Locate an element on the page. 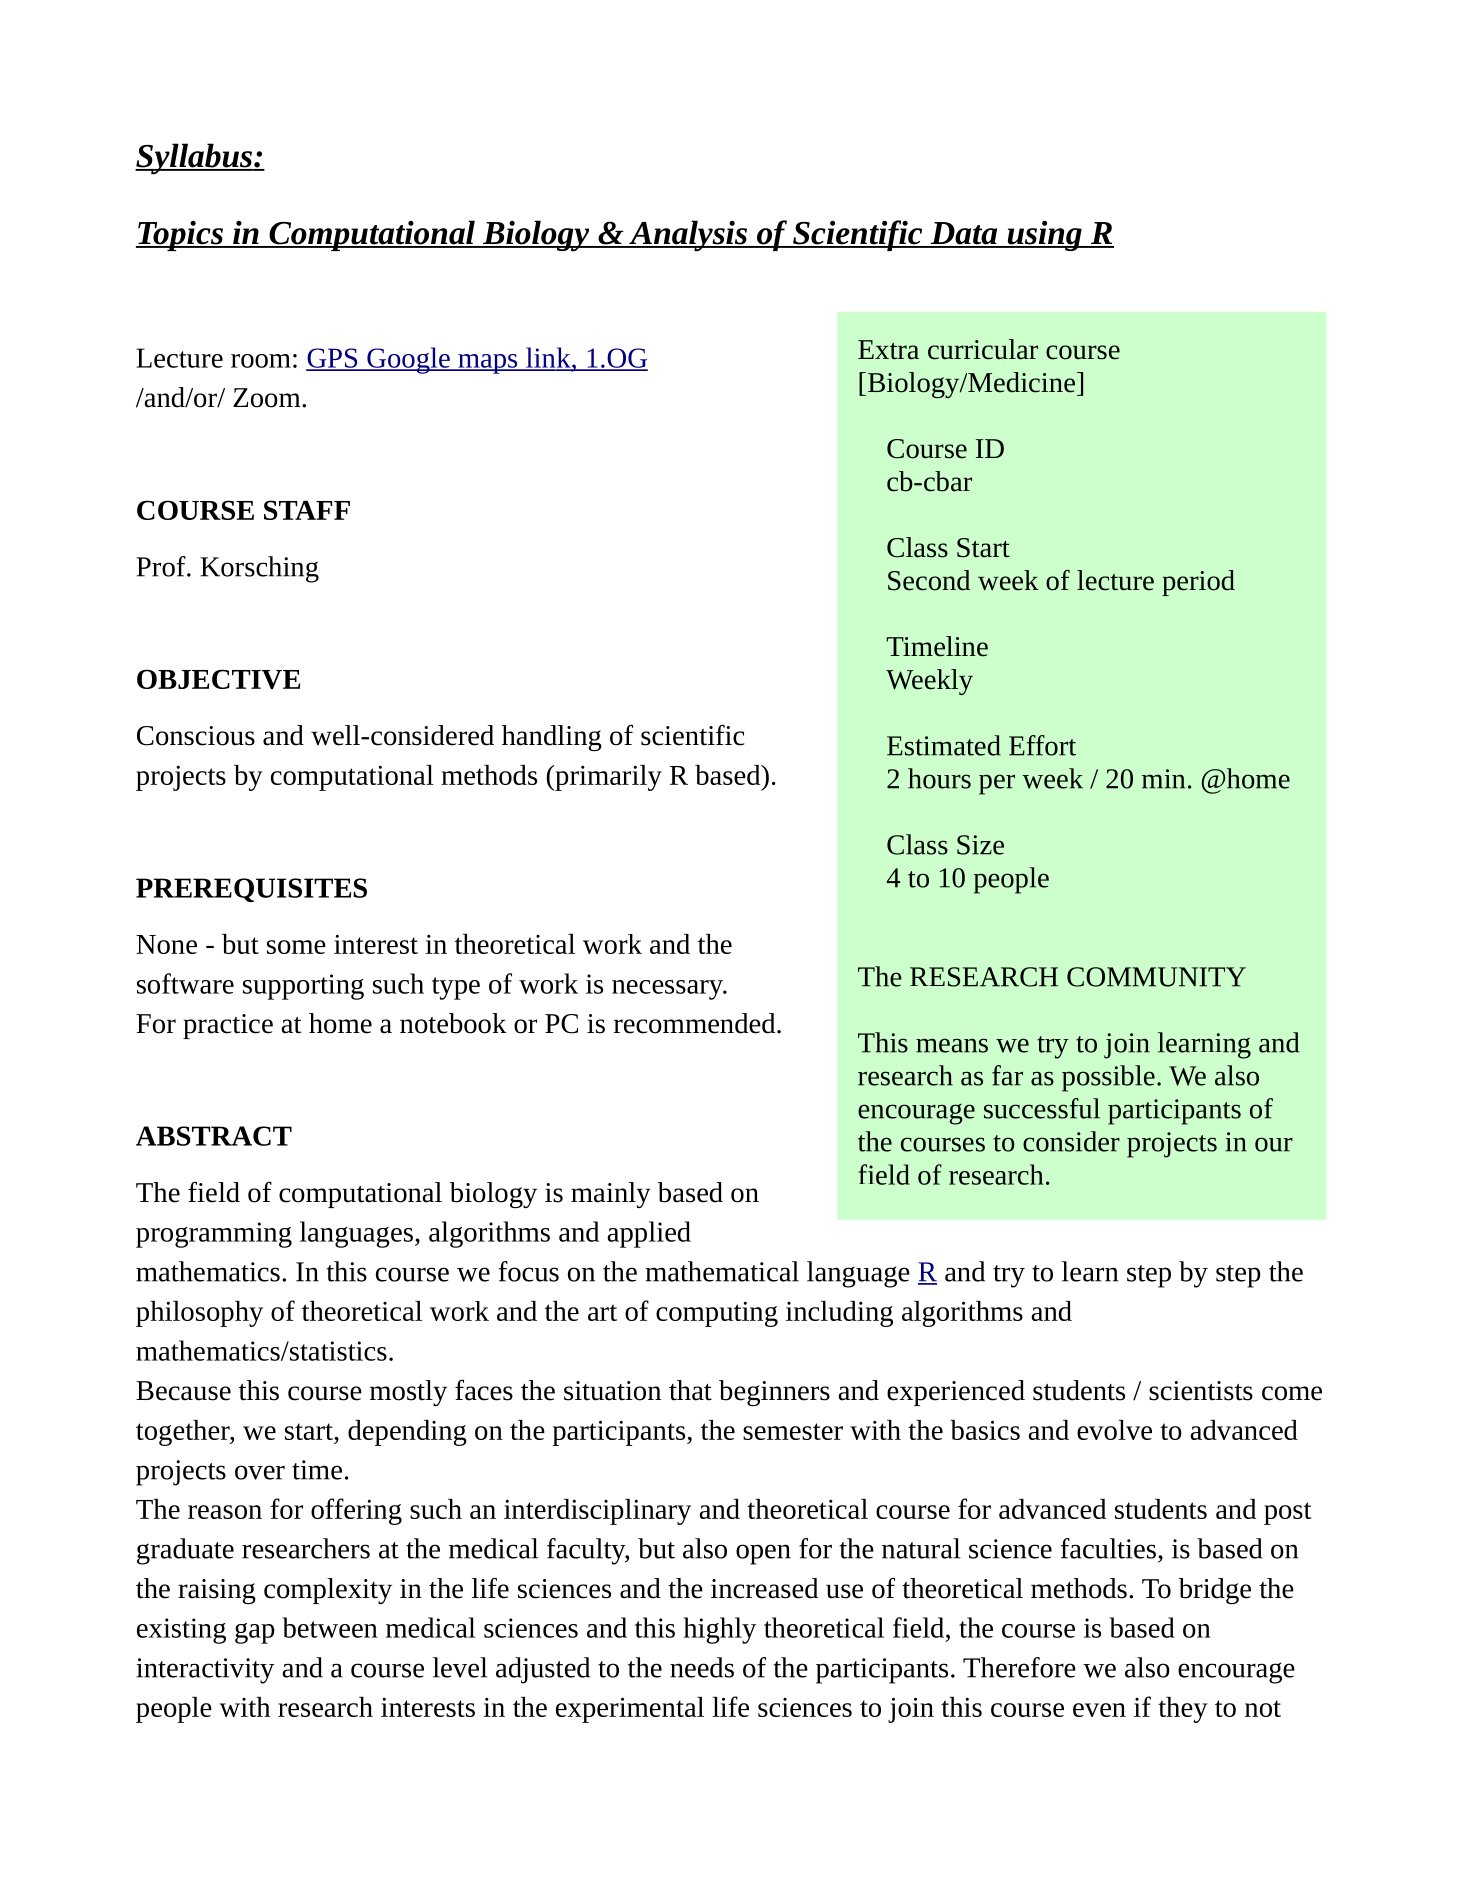  gap is located at coordinates (255, 1633).
